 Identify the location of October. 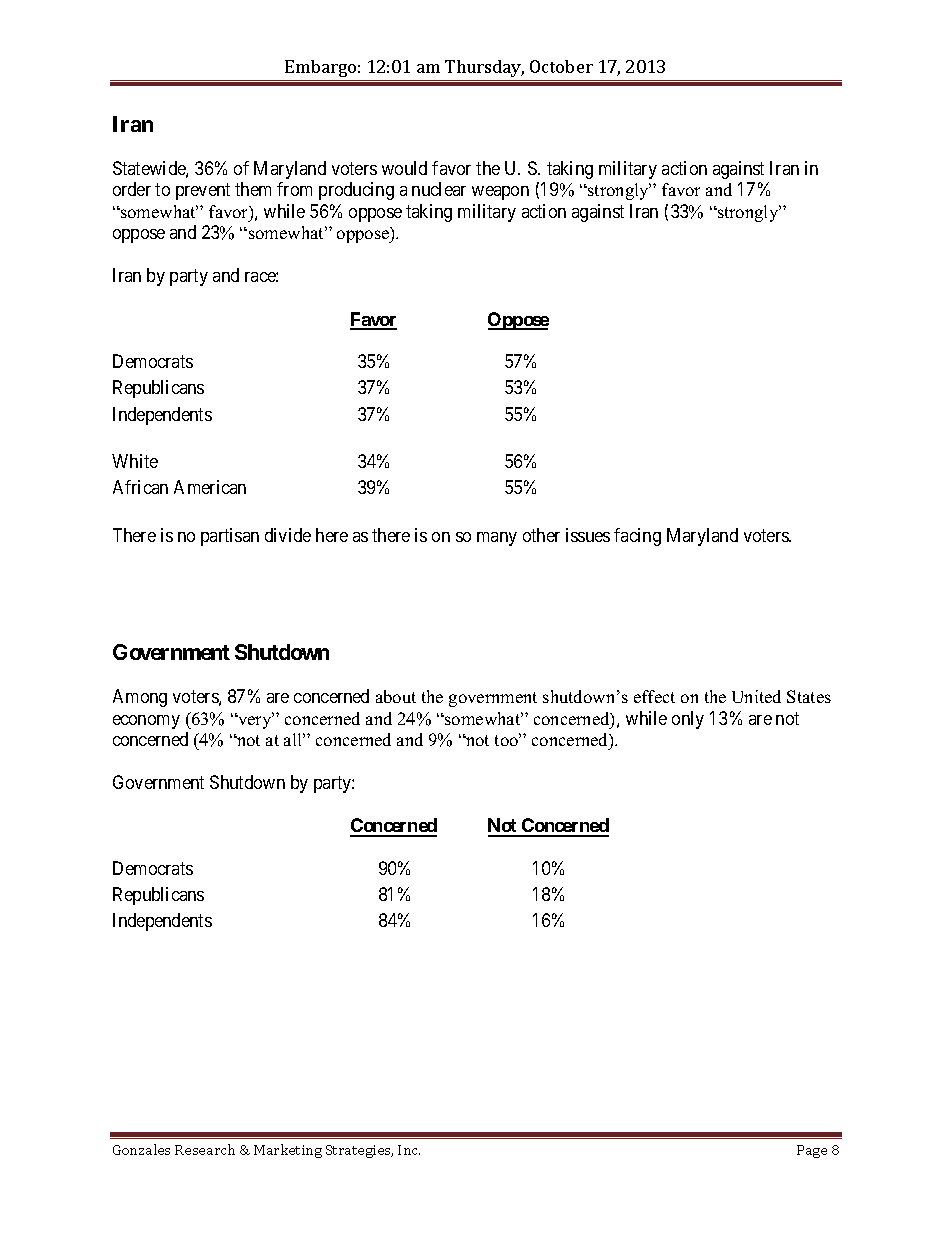
(561, 66).
